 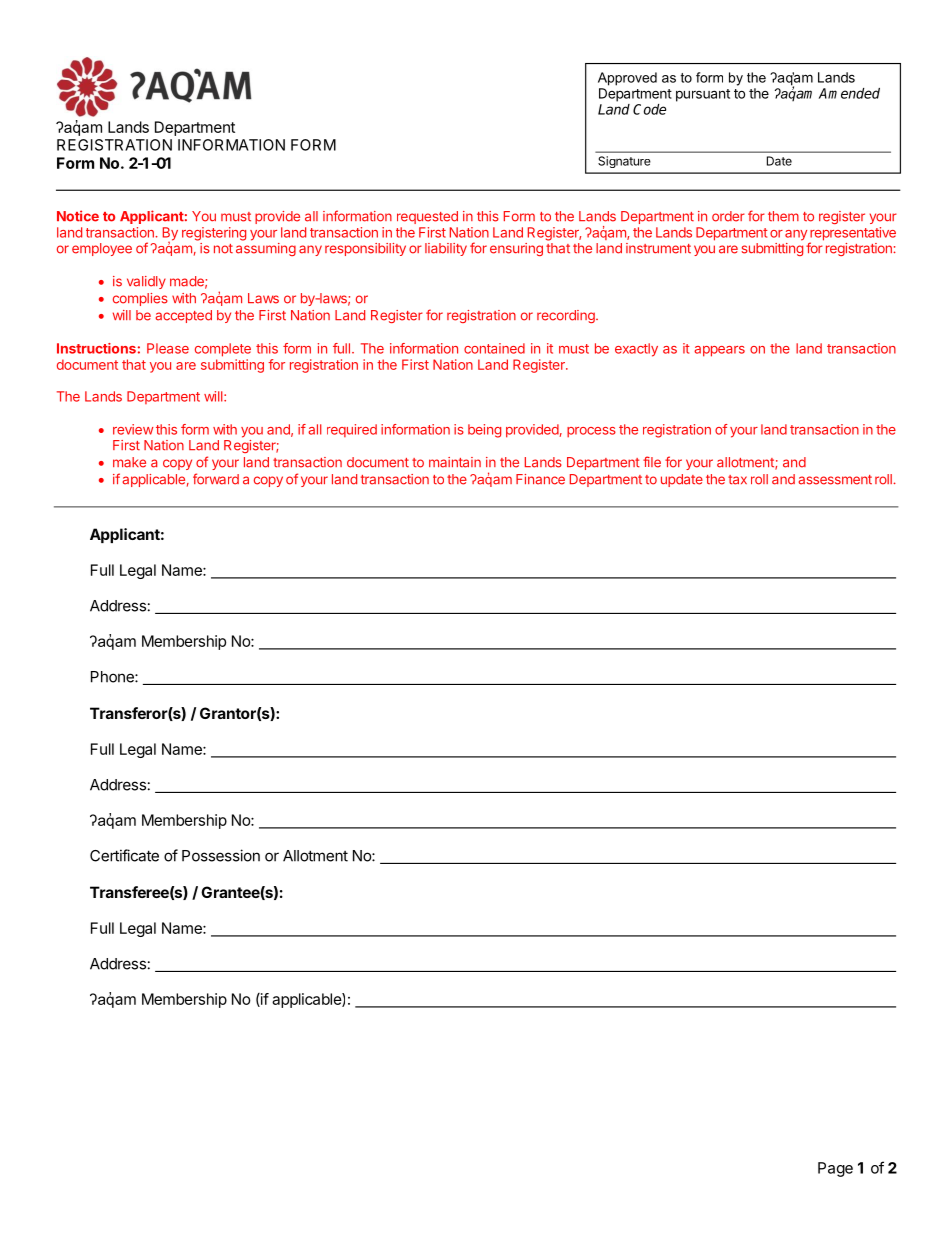 What do you see at coordinates (540, 479) in the document?
I see `Finance` at bounding box center [540, 479].
